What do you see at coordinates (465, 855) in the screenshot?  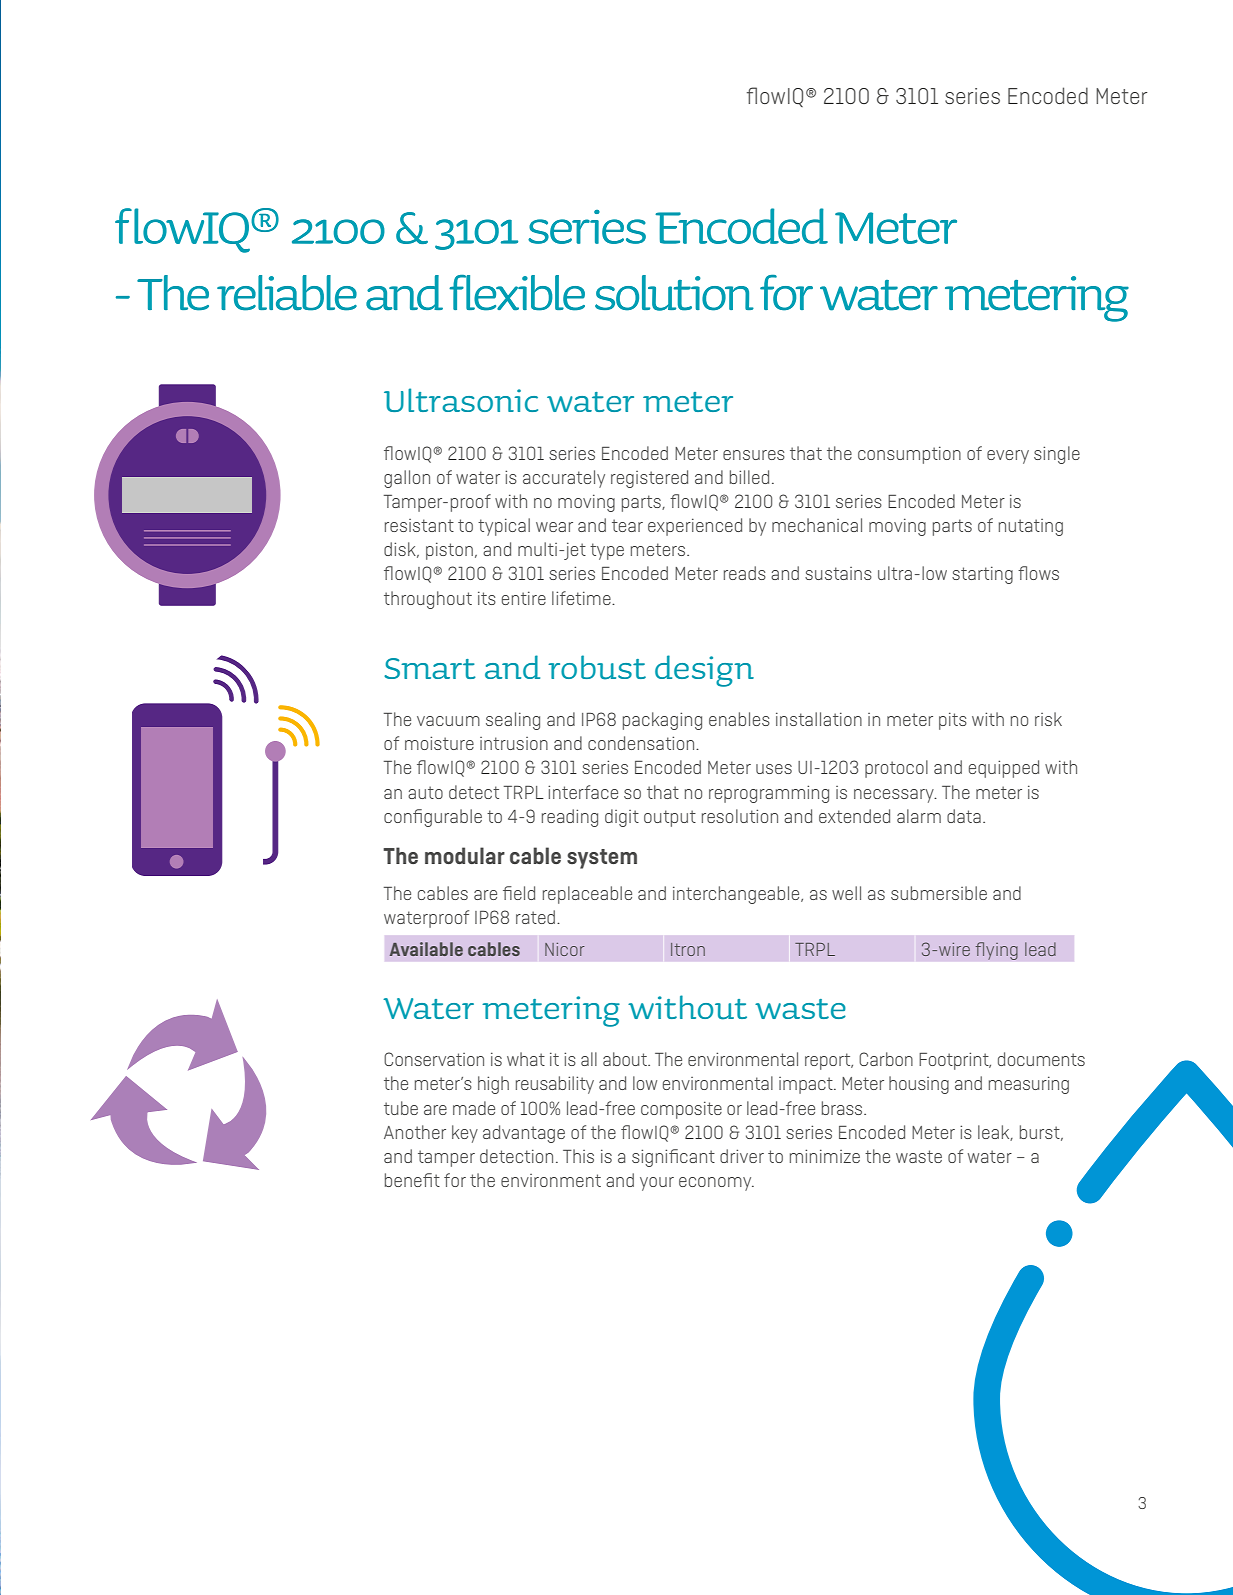 I see `modular` at bounding box center [465, 855].
